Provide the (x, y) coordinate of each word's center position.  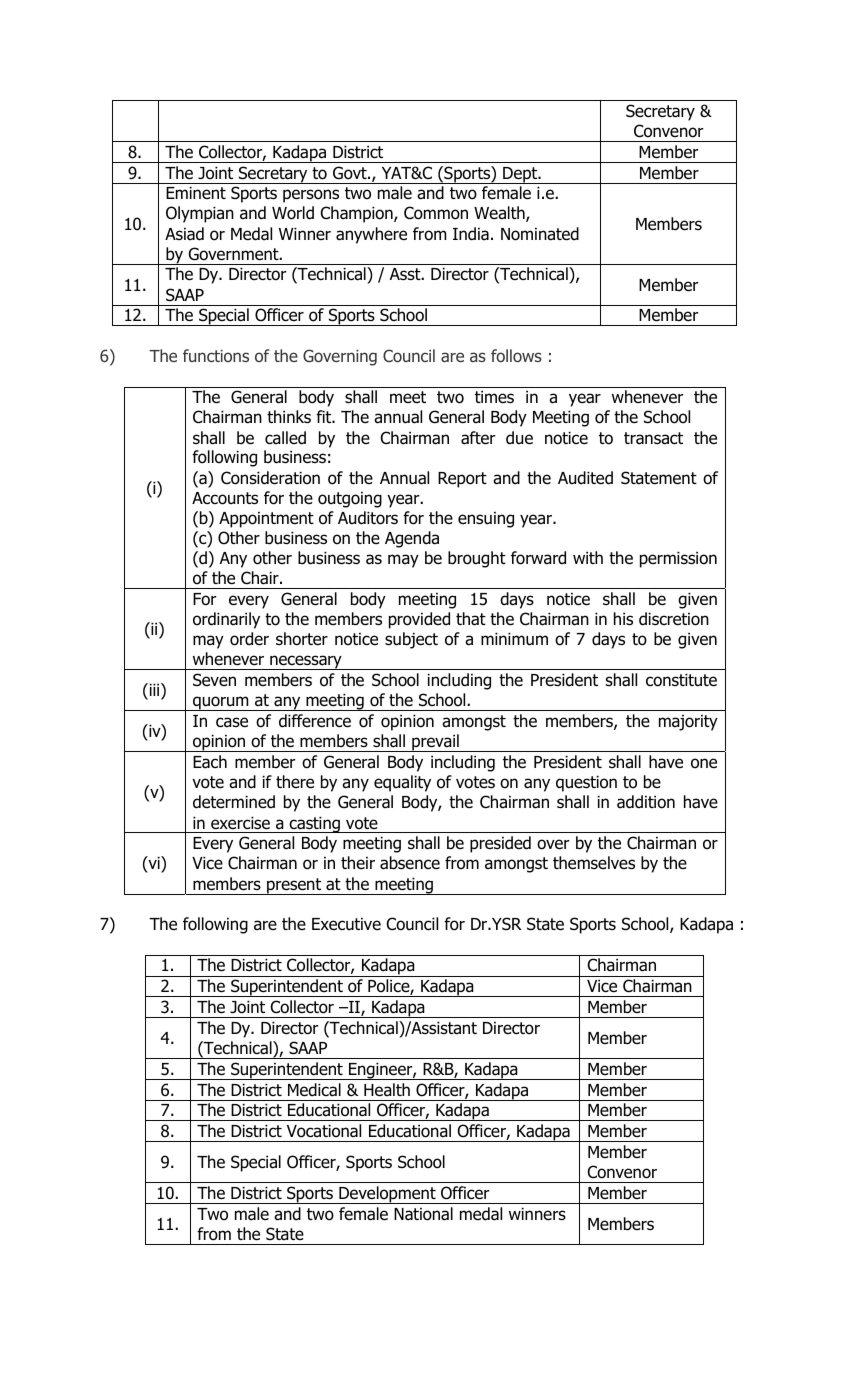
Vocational (324, 1131)
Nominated (540, 234)
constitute (681, 680)
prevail (435, 743)
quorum (221, 703)
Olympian (200, 214)
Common (436, 213)
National (423, 1214)
